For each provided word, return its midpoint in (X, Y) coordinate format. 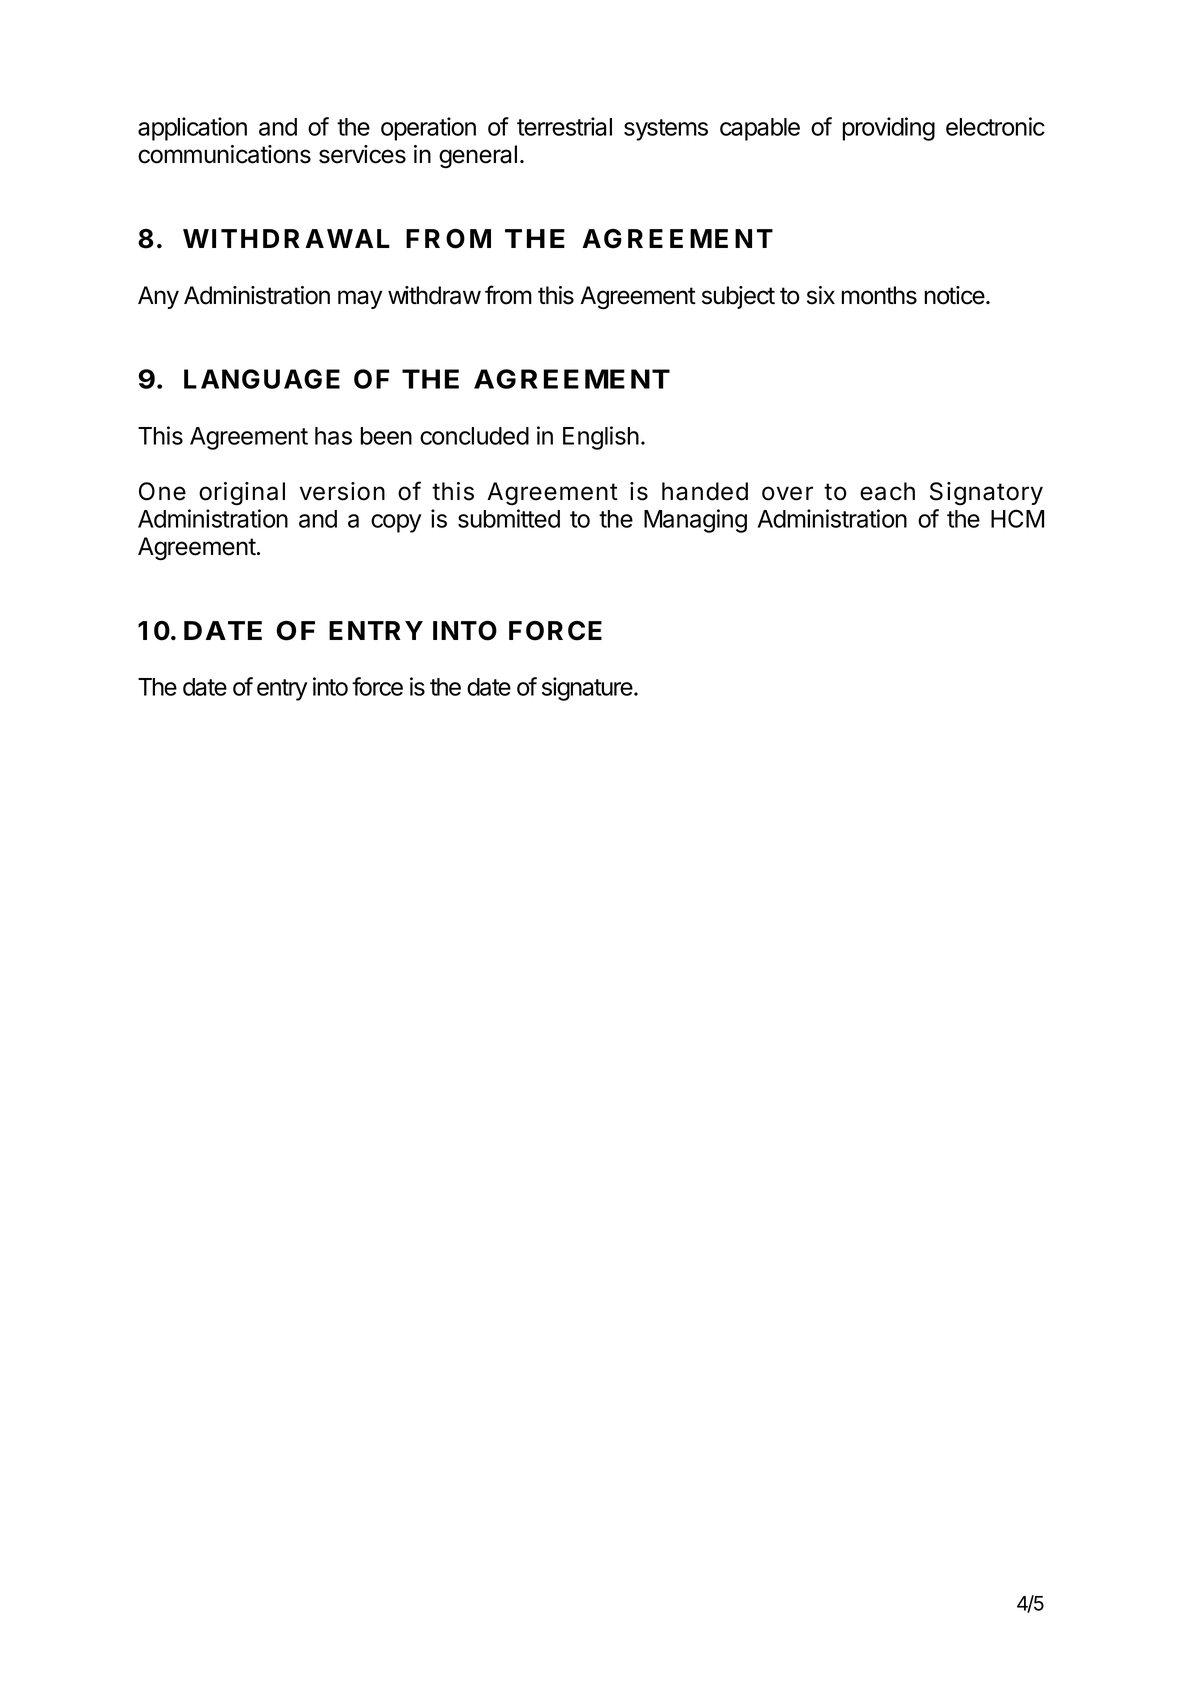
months (879, 295)
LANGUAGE (262, 379)
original (242, 493)
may (360, 299)
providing (888, 129)
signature (588, 689)
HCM (1017, 518)
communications (224, 154)
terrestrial (564, 126)
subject (738, 297)
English (601, 438)
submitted (509, 518)
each (887, 491)
